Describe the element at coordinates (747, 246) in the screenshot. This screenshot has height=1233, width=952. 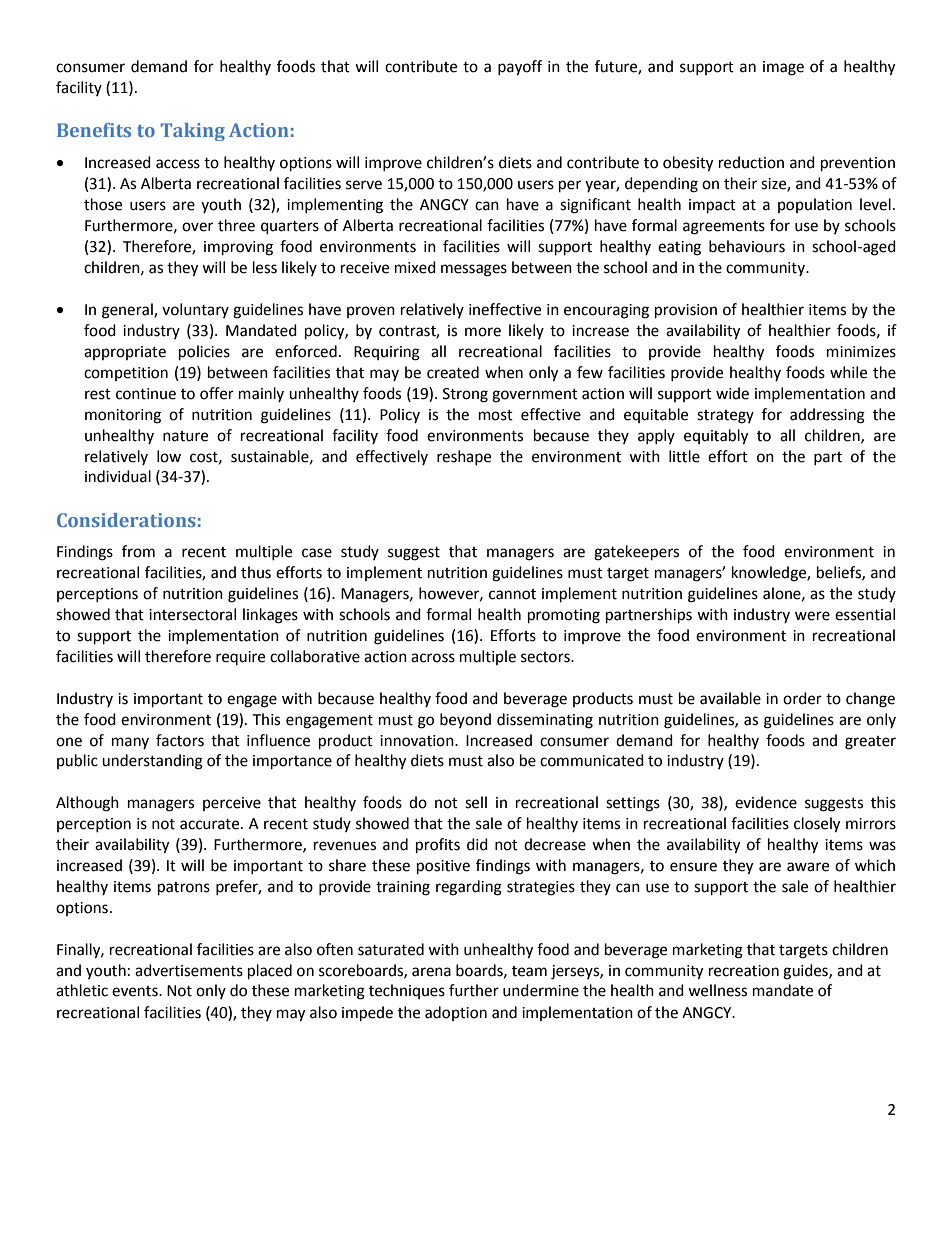
I see `behaviours` at that location.
